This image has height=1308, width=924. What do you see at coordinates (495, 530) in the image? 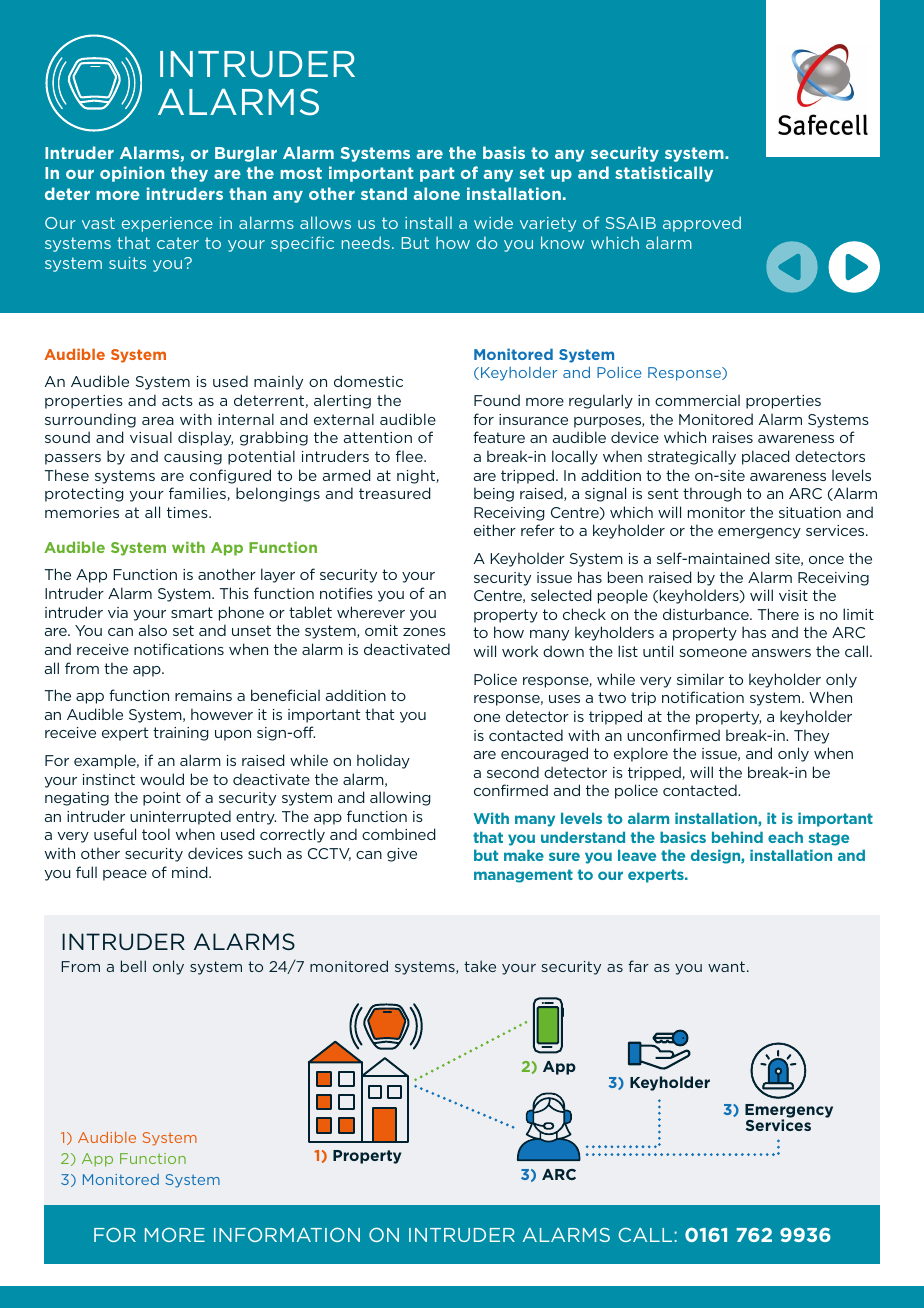
I see `either` at bounding box center [495, 530].
